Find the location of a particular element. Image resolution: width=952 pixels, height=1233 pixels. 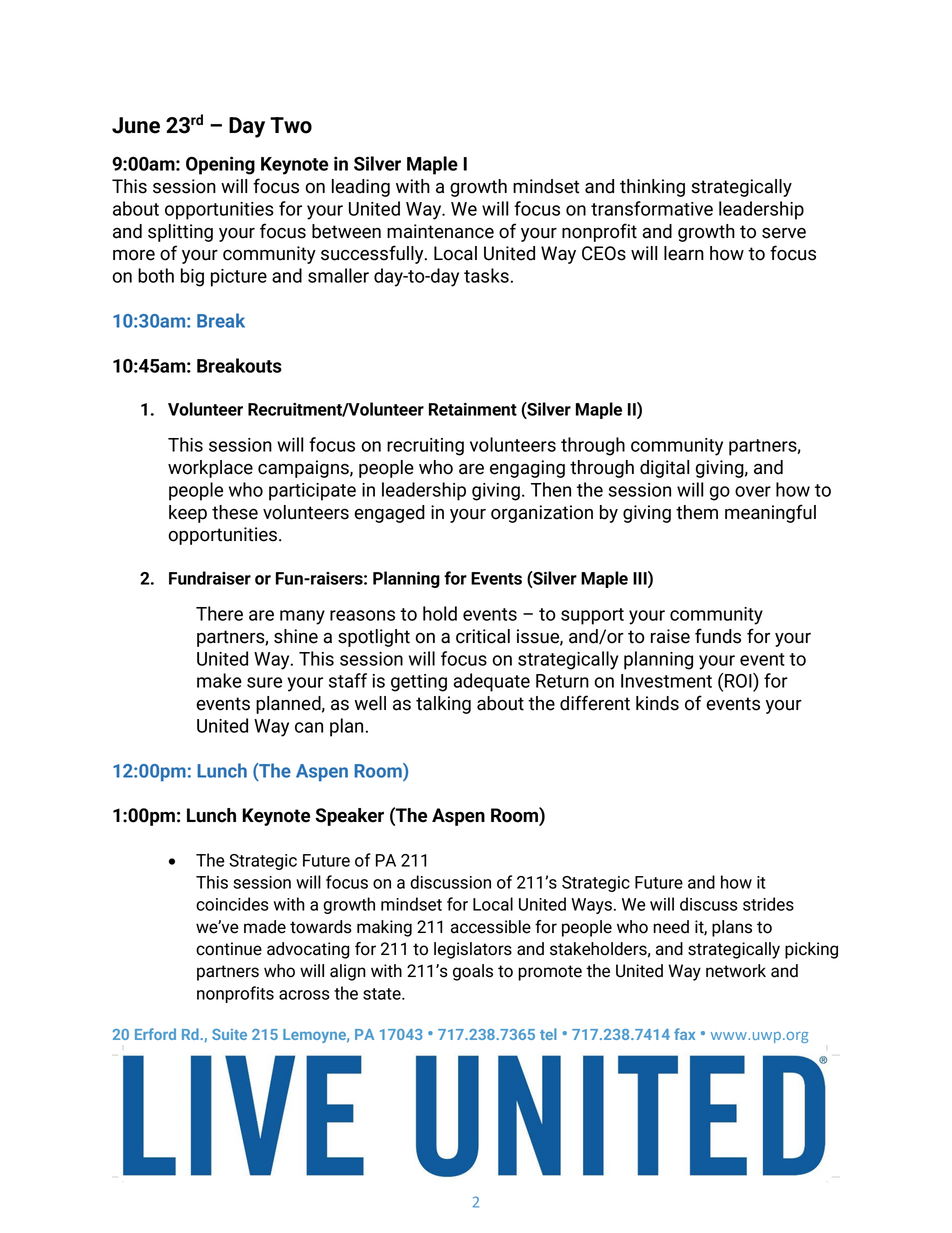

funds is located at coordinates (718, 636).
